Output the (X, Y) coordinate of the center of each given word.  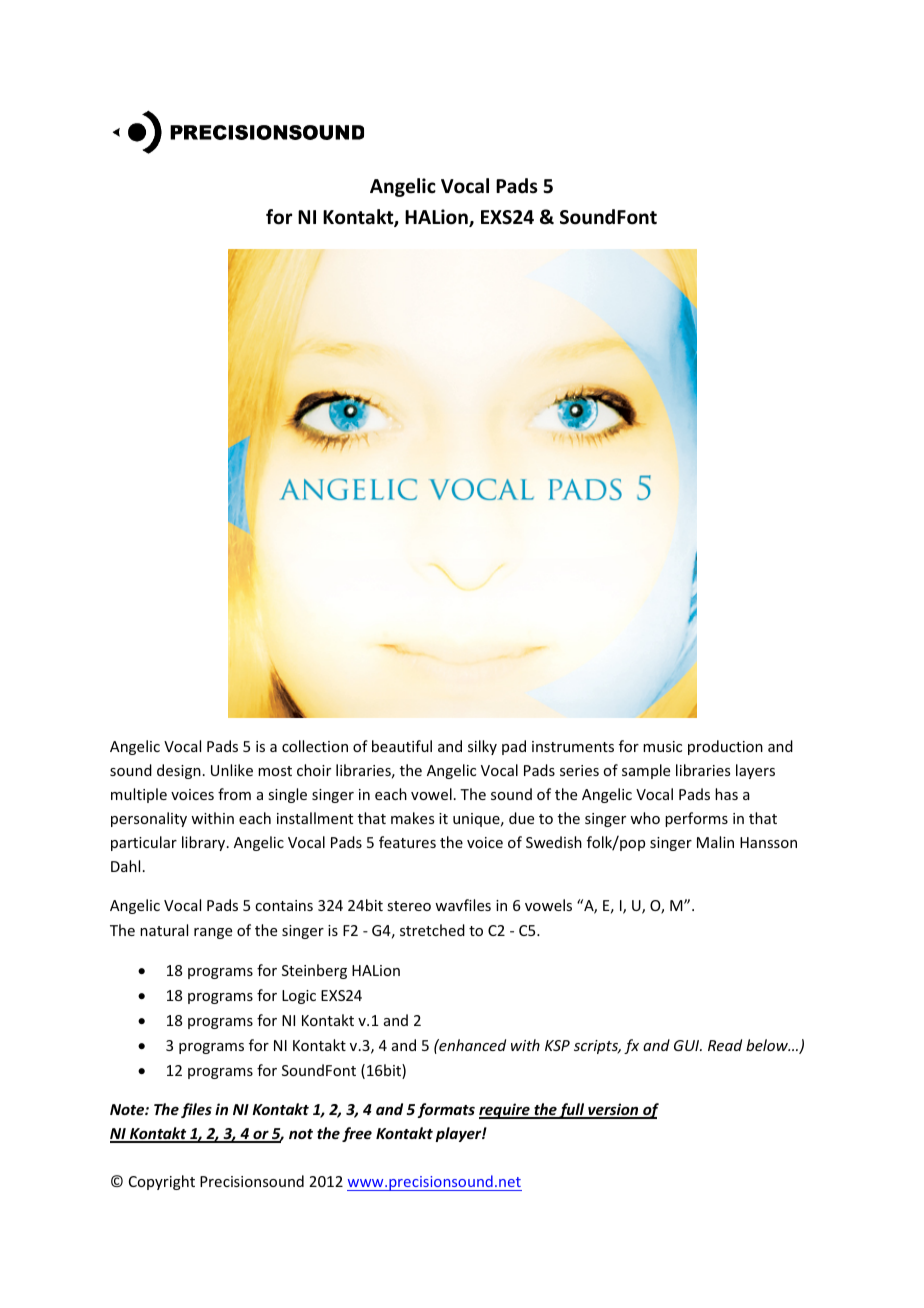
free (357, 1134)
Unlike (232, 770)
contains (284, 905)
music (662, 746)
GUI (688, 1045)
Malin (715, 842)
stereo (409, 906)
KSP (557, 1045)
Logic (299, 997)
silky (482, 747)
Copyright (162, 1182)
